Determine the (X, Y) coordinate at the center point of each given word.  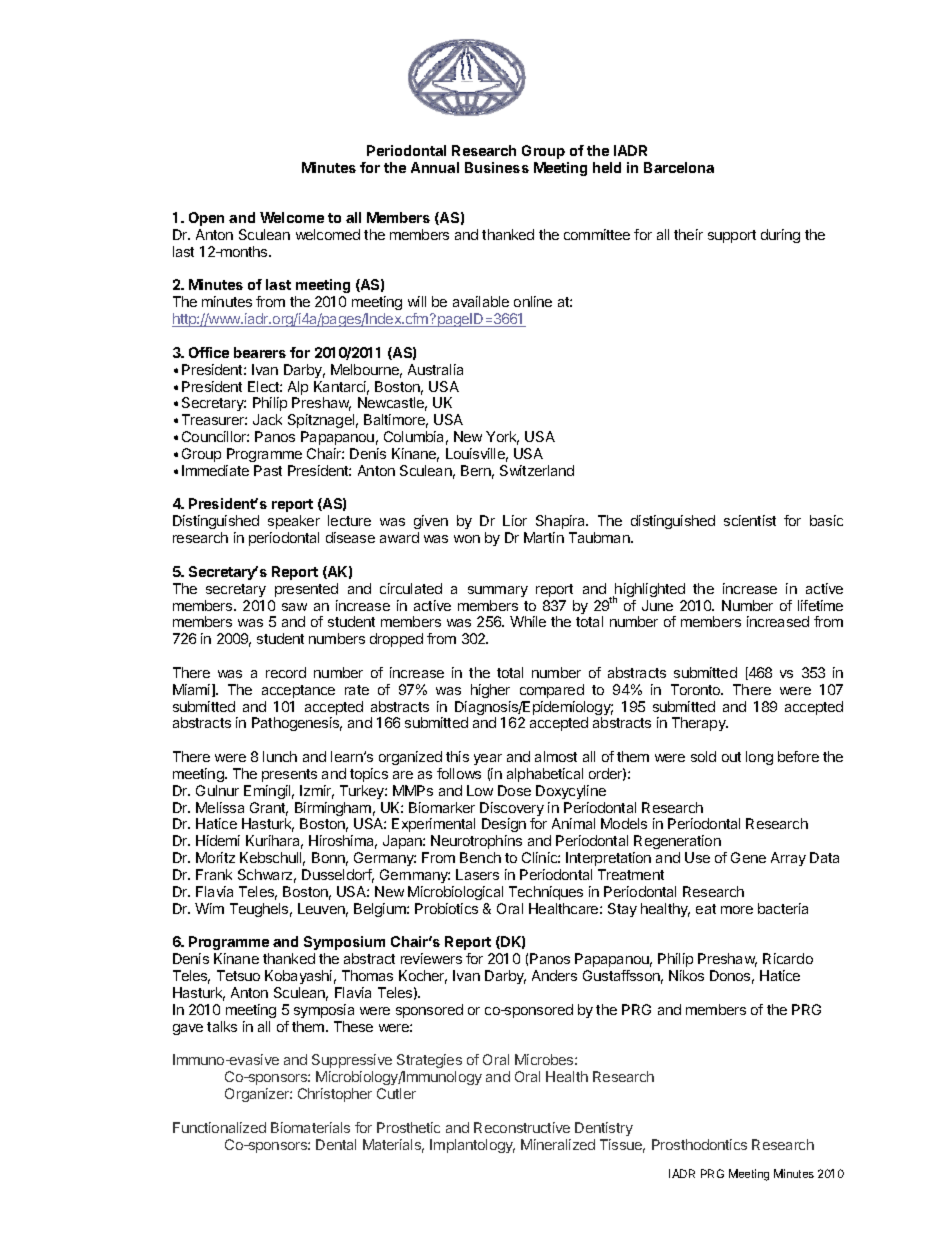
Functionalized (219, 1127)
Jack (267, 419)
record (286, 672)
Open (206, 219)
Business (497, 167)
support (732, 236)
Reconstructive (522, 1127)
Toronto (696, 689)
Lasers (477, 874)
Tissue (622, 1146)
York (502, 438)
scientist (750, 520)
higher (490, 691)
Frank (214, 874)
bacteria (783, 908)
